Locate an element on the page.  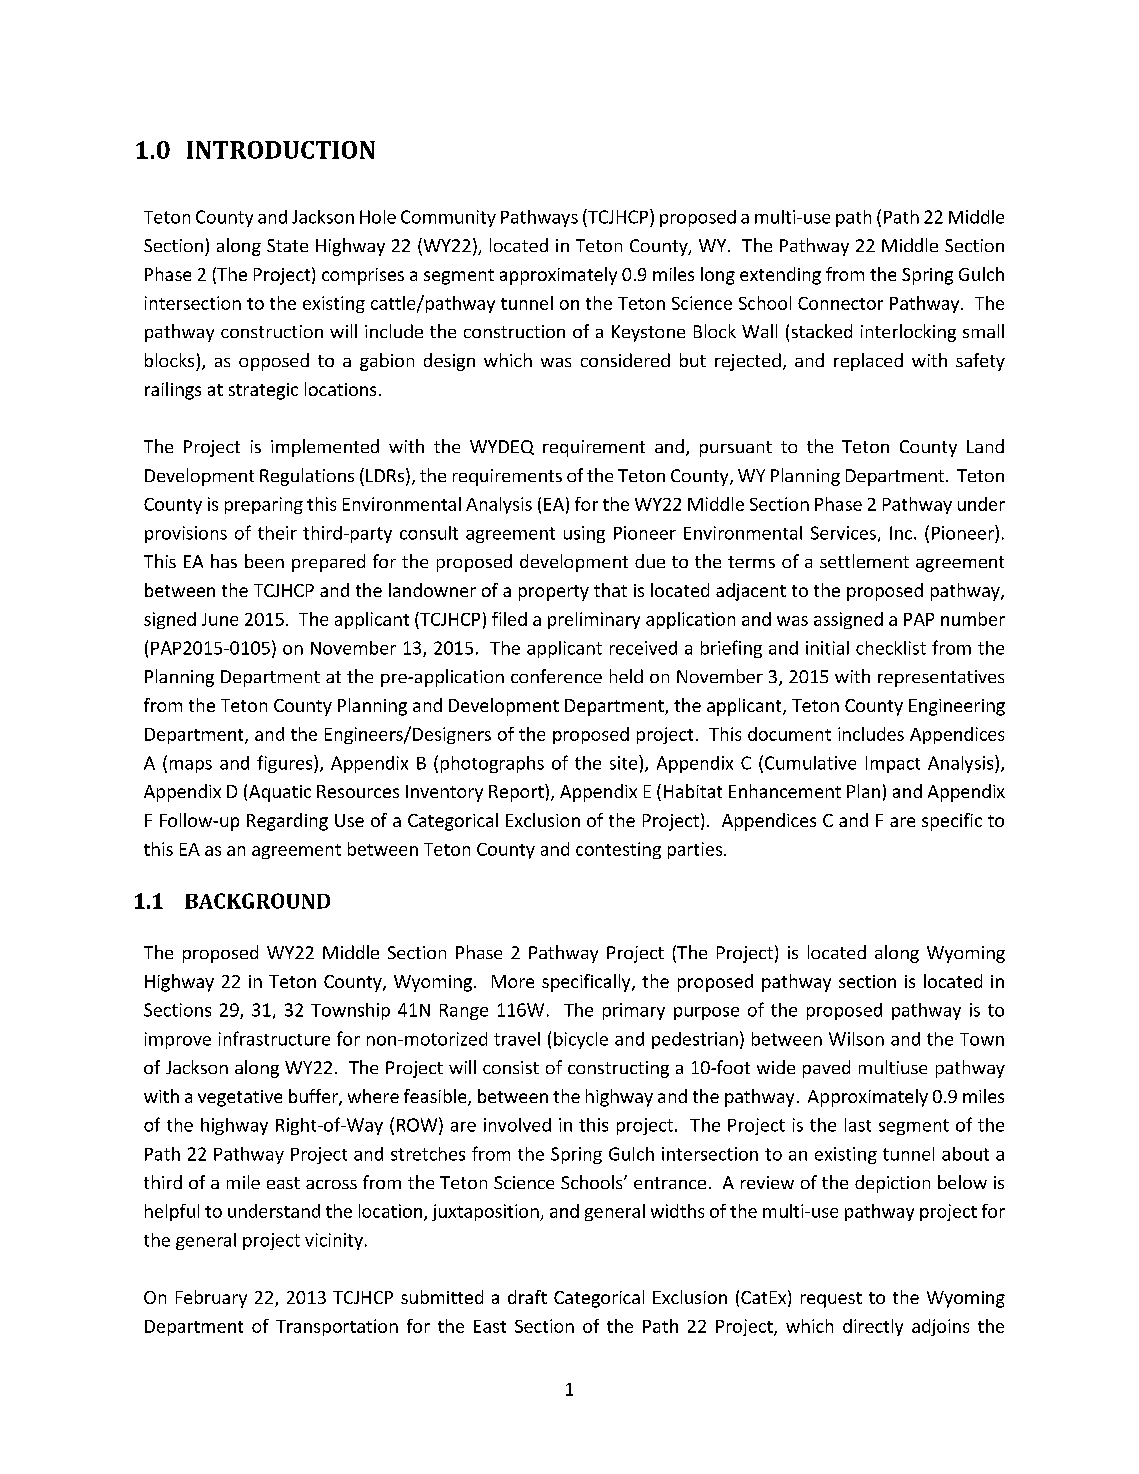
Wilson is located at coordinates (856, 1039).
